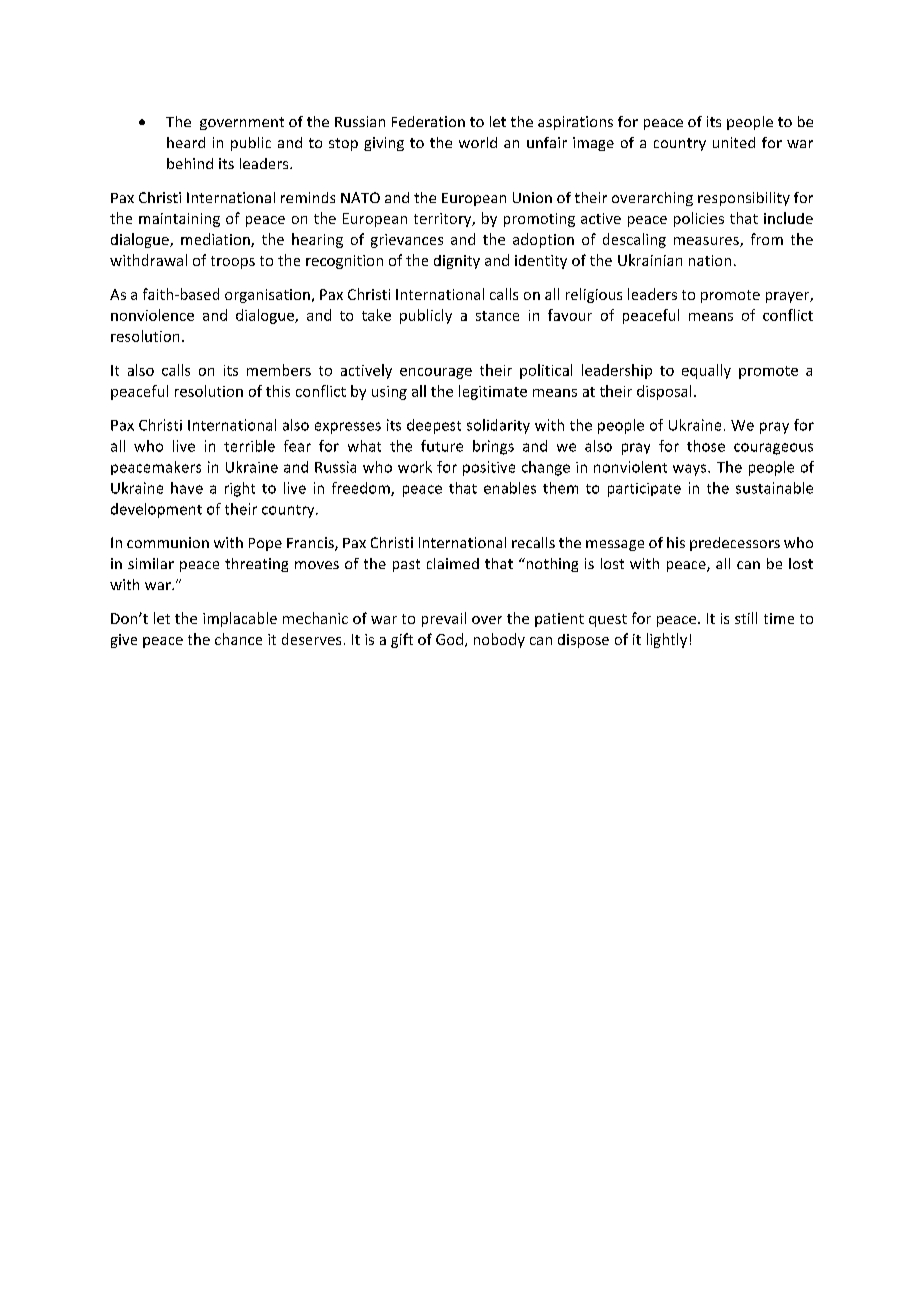 Image resolution: width=924 pixels, height=1308 pixels. I want to click on world, so click(478, 142).
